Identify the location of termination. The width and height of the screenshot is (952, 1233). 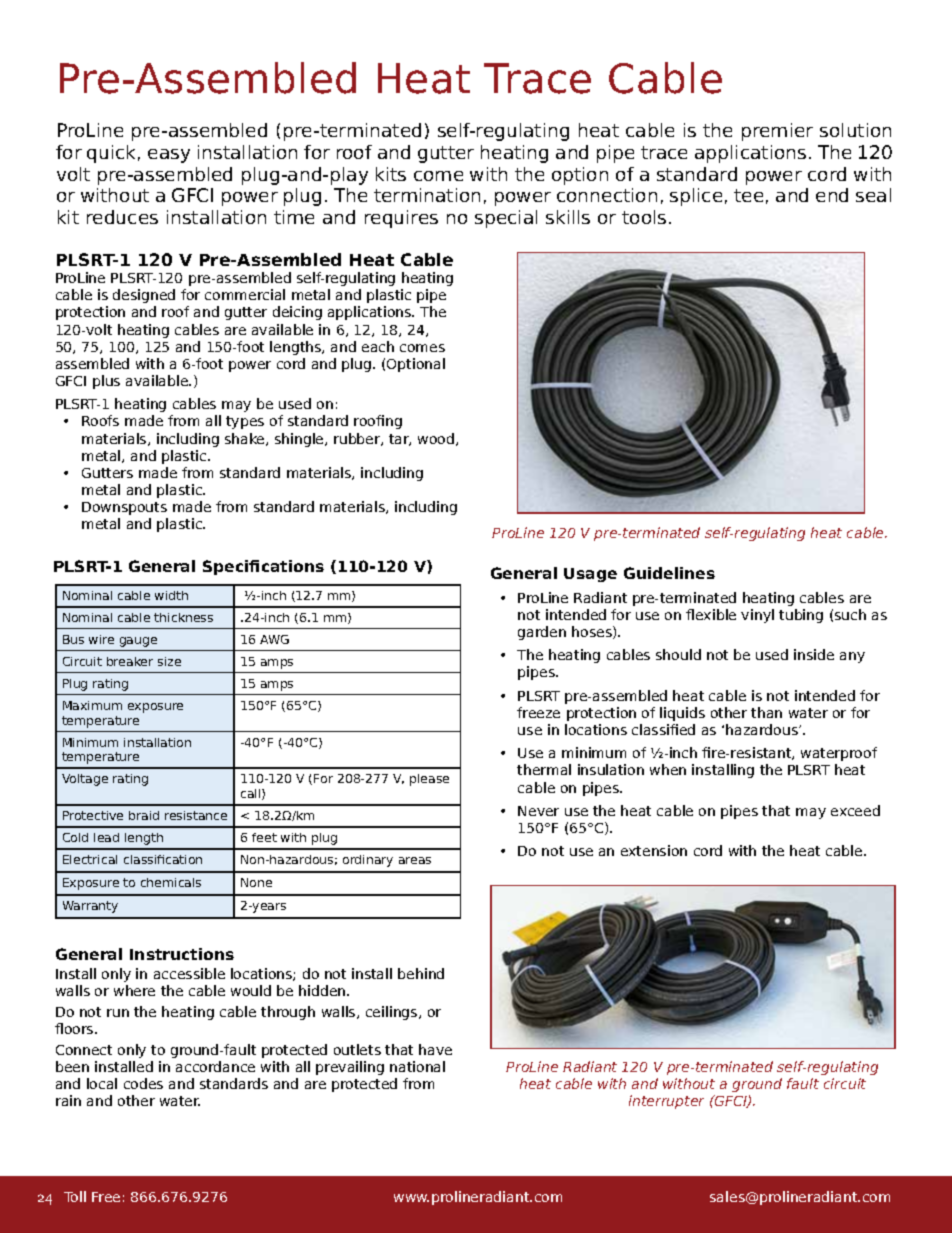
(427, 195).
